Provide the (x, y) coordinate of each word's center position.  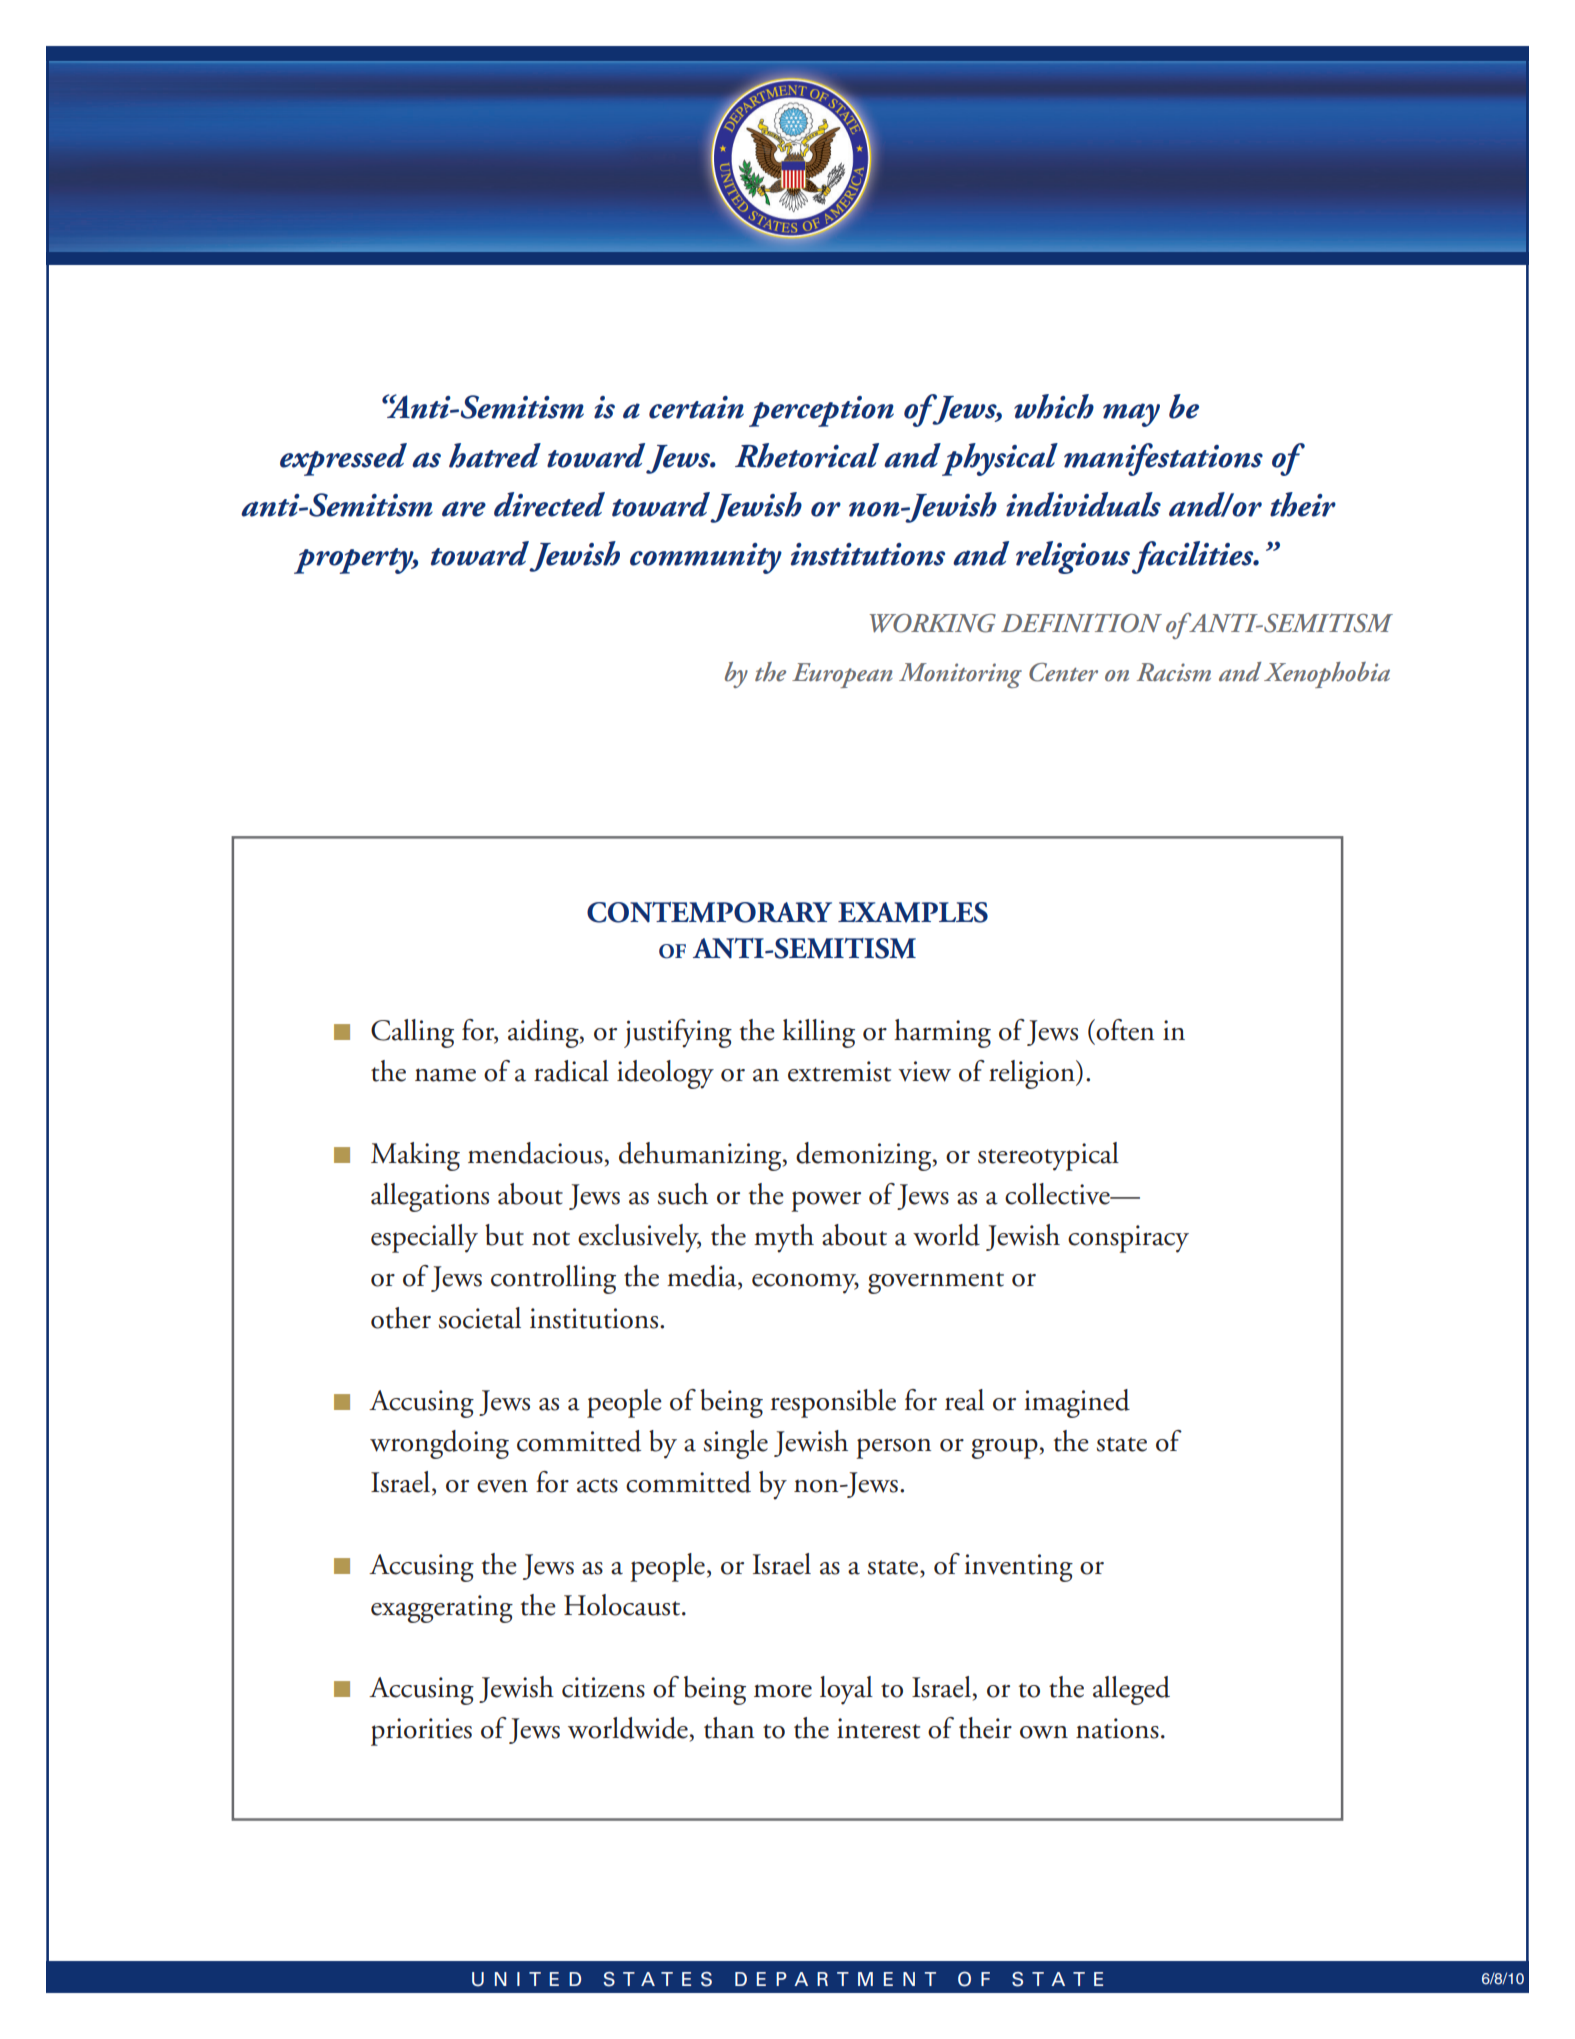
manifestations (1163, 459)
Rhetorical (807, 455)
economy (805, 1283)
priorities (421, 1732)
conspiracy (1128, 1239)
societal (480, 1318)
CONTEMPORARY (709, 912)
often (1124, 1030)
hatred (495, 455)
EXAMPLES (913, 912)
